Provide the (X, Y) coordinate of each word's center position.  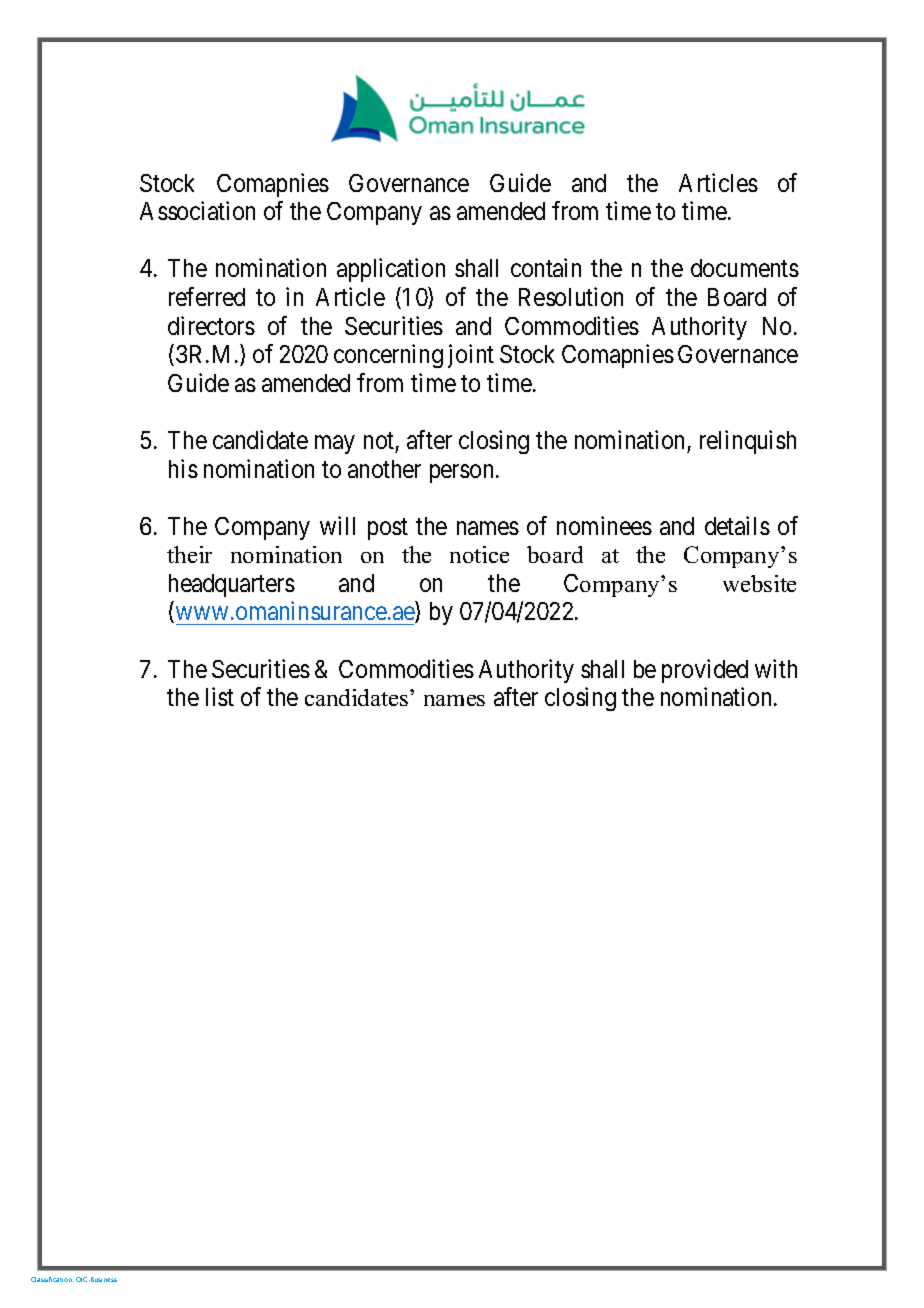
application (391, 270)
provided (705, 671)
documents (745, 268)
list (220, 696)
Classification (52, 1279)
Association (197, 210)
